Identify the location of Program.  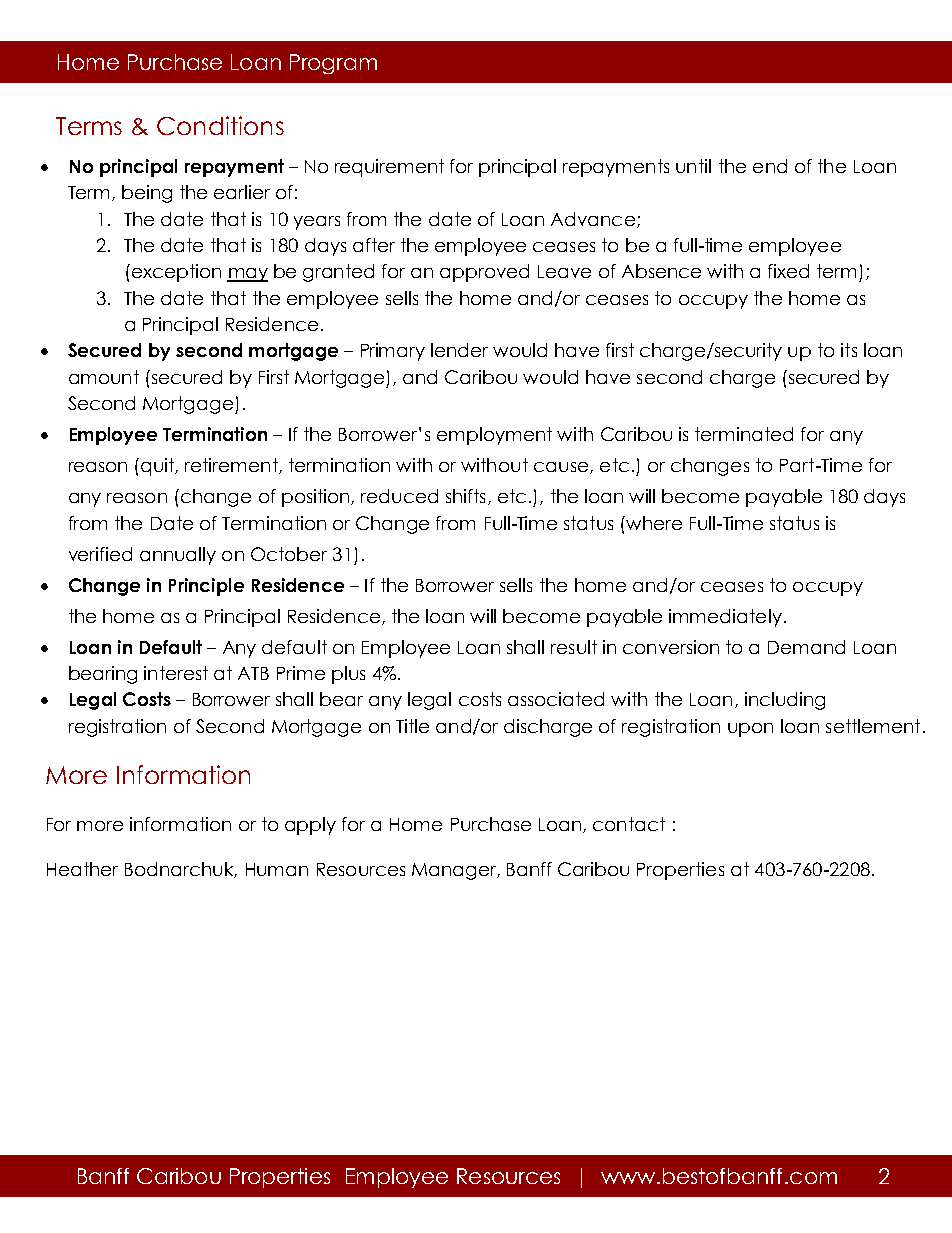
(333, 64).
